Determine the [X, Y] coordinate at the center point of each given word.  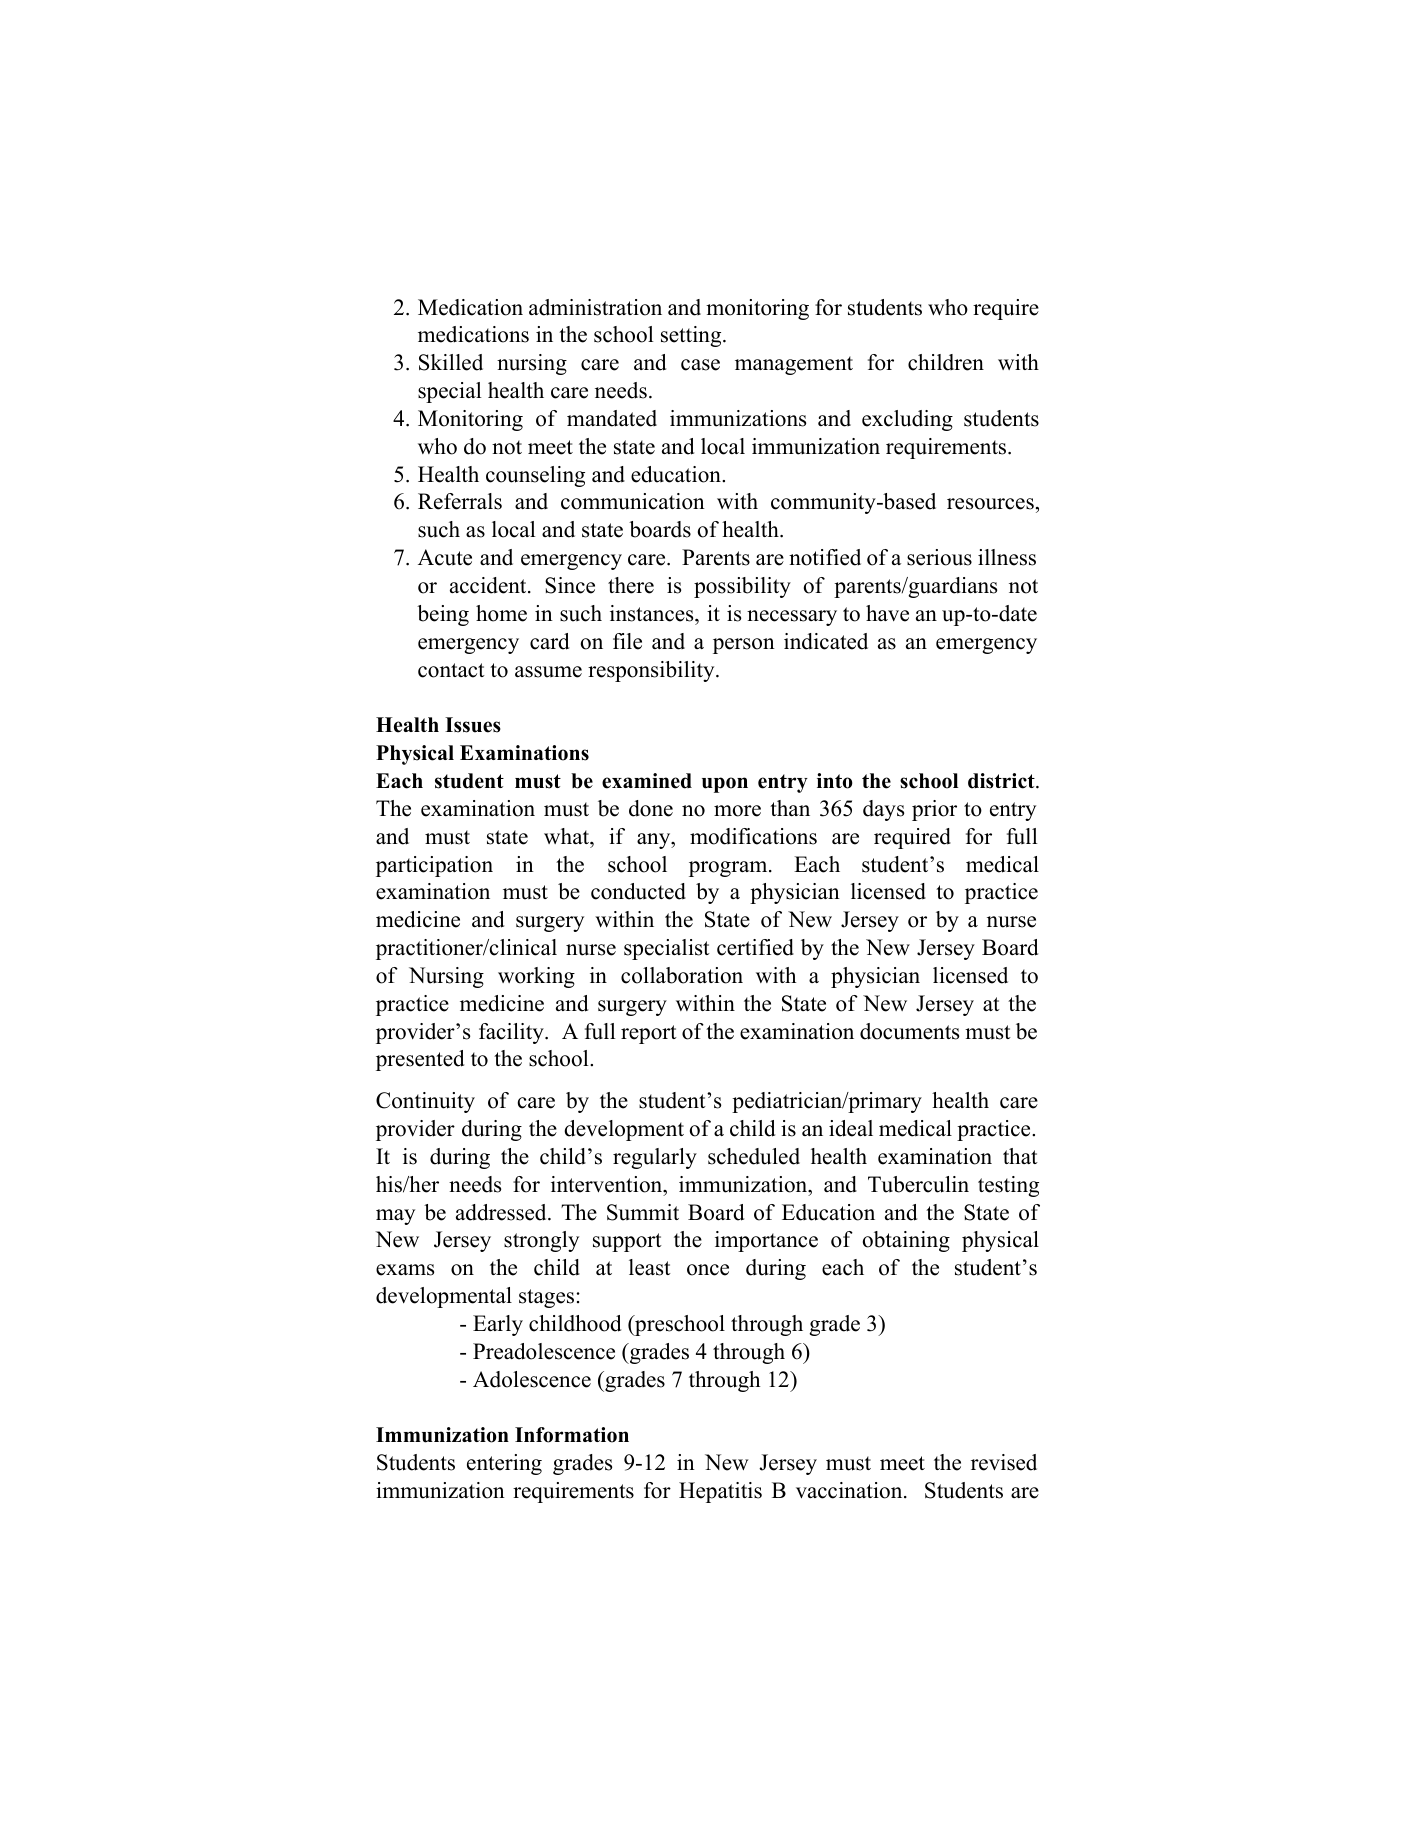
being [443, 615]
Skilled [451, 362]
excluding [907, 420]
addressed [502, 1212]
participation [434, 866]
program [729, 869]
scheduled [754, 1156]
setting [692, 336]
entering [504, 1464]
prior [934, 810]
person [744, 646]
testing [1008, 1186]
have [887, 613]
